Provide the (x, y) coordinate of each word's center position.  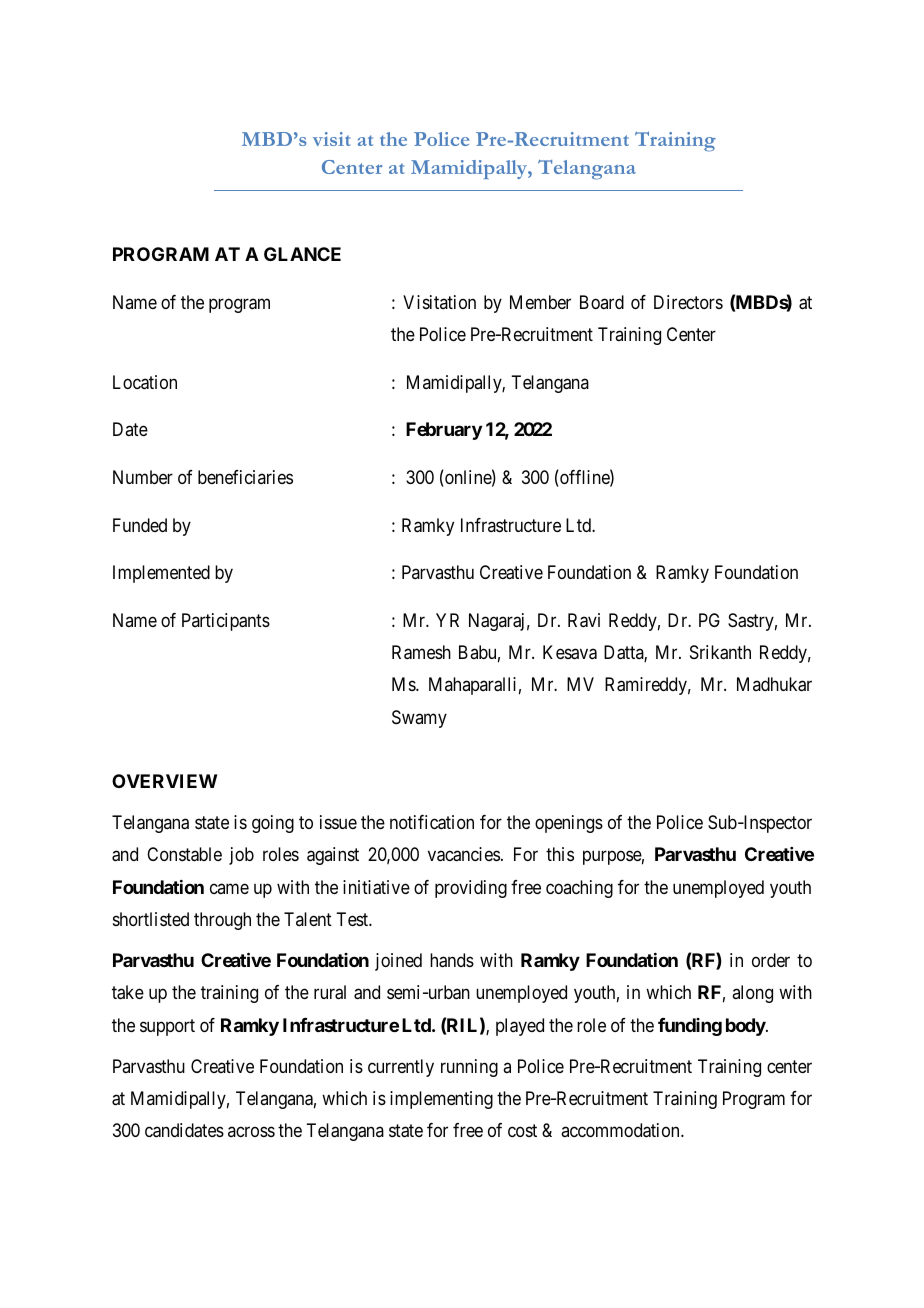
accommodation (621, 1130)
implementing (441, 1100)
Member (540, 302)
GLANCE (302, 254)
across (251, 1132)
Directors (688, 302)
